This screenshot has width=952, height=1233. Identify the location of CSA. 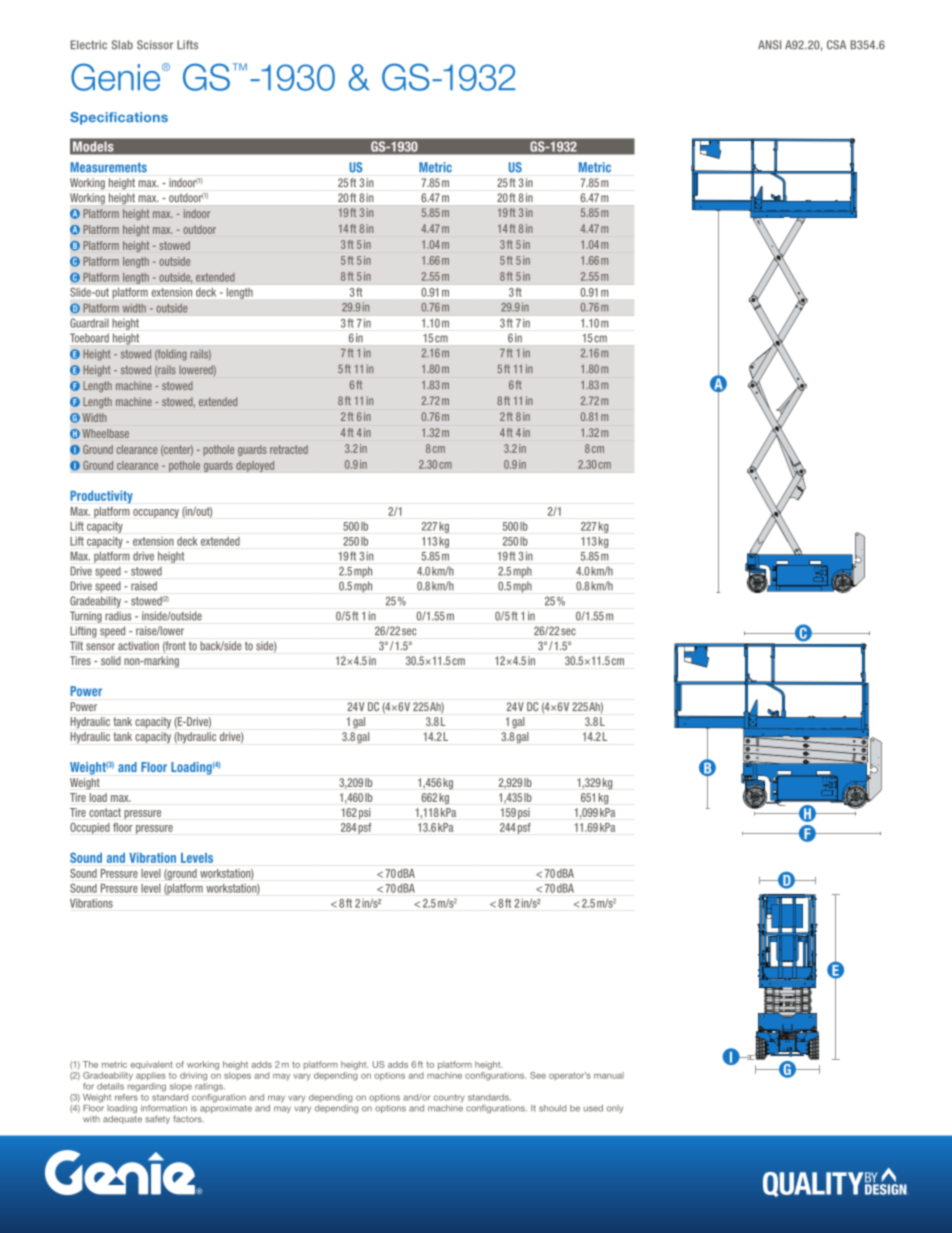
(836, 45).
